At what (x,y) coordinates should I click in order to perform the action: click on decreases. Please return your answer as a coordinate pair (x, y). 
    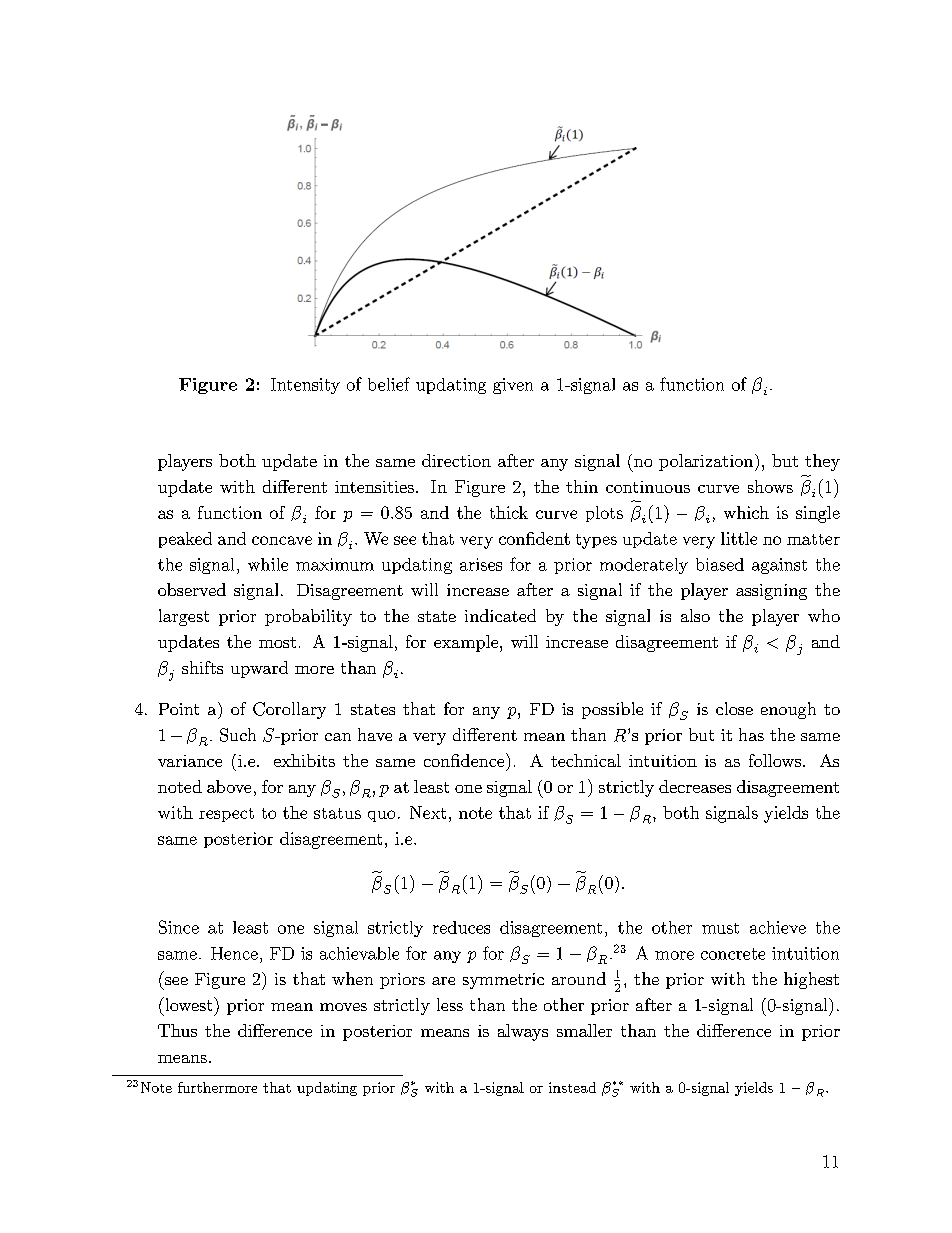
    Looking at the image, I should click on (695, 786).
